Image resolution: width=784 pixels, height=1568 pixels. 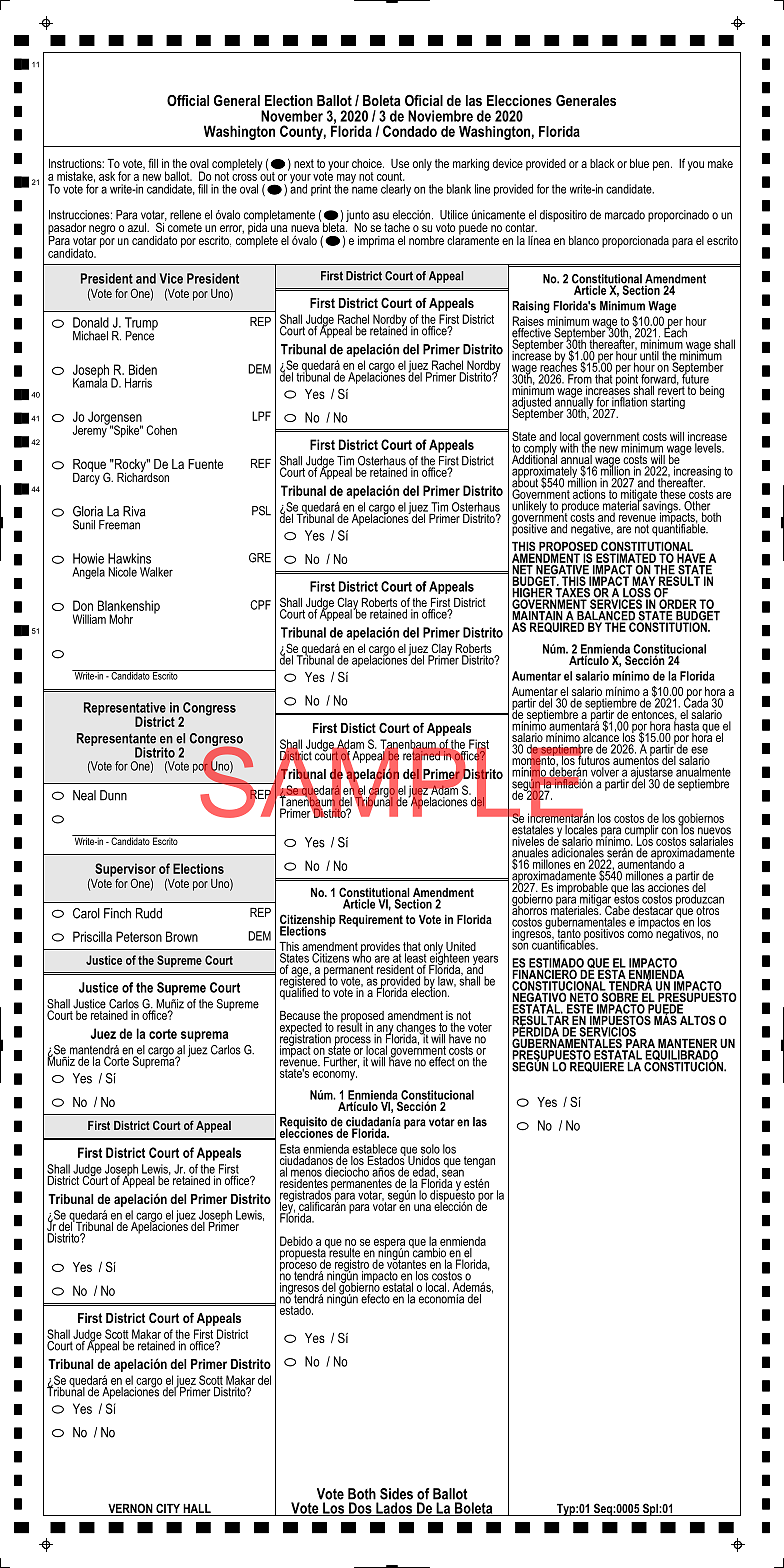 I want to click on REF, so click(x=261, y=463).
